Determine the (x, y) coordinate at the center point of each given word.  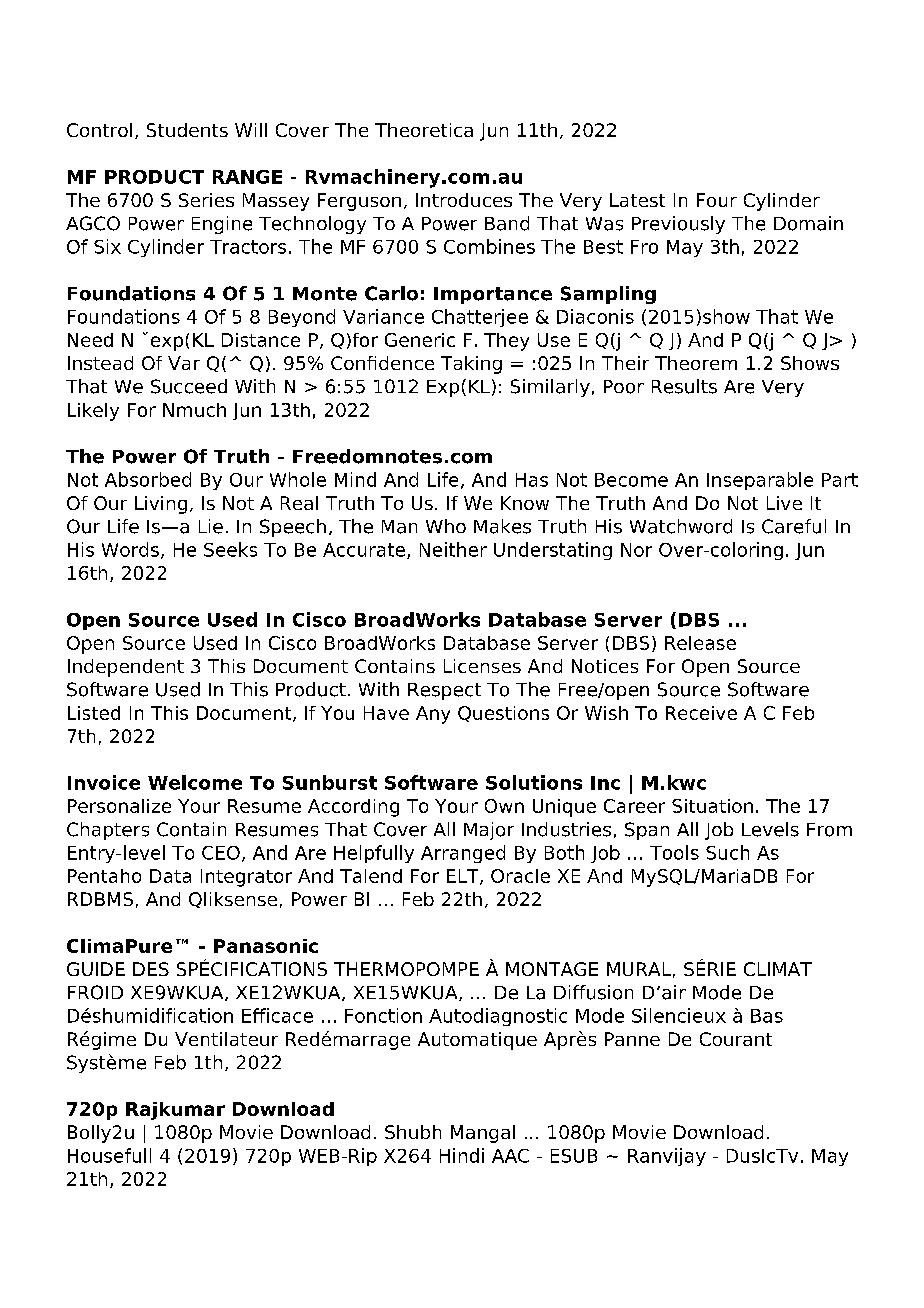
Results (684, 386)
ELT (464, 877)
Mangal (483, 1134)
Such (727, 852)
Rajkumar (175, 1111)
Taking (471, 365)
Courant (736, 1039)
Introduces (464, 200)
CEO (221, 853)
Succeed (189, 386)
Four (717, 200)
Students (187, 130)
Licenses (482, 666)
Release (700, 643)
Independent (126, 668)
